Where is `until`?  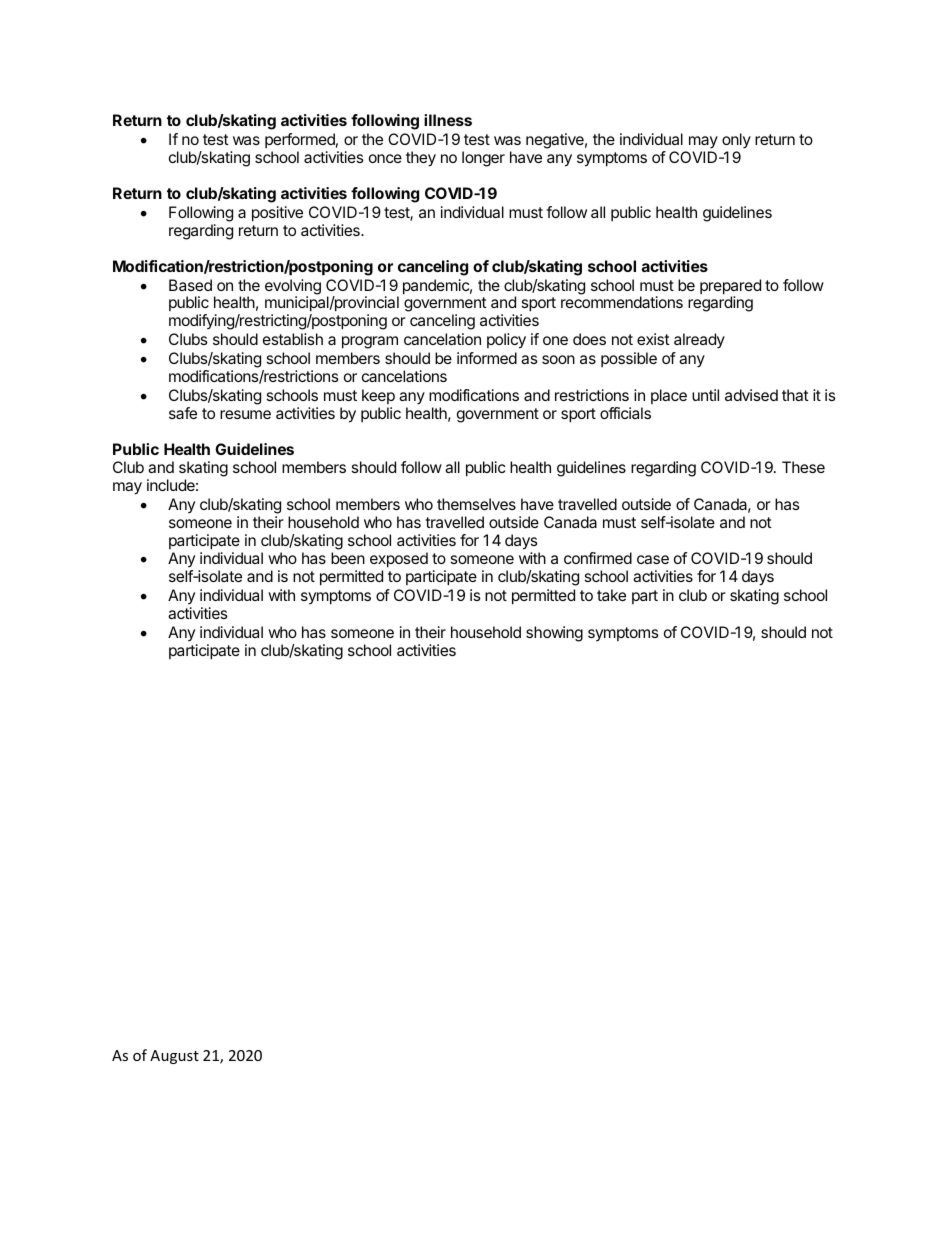 until is located at coordinates (705, 395).
